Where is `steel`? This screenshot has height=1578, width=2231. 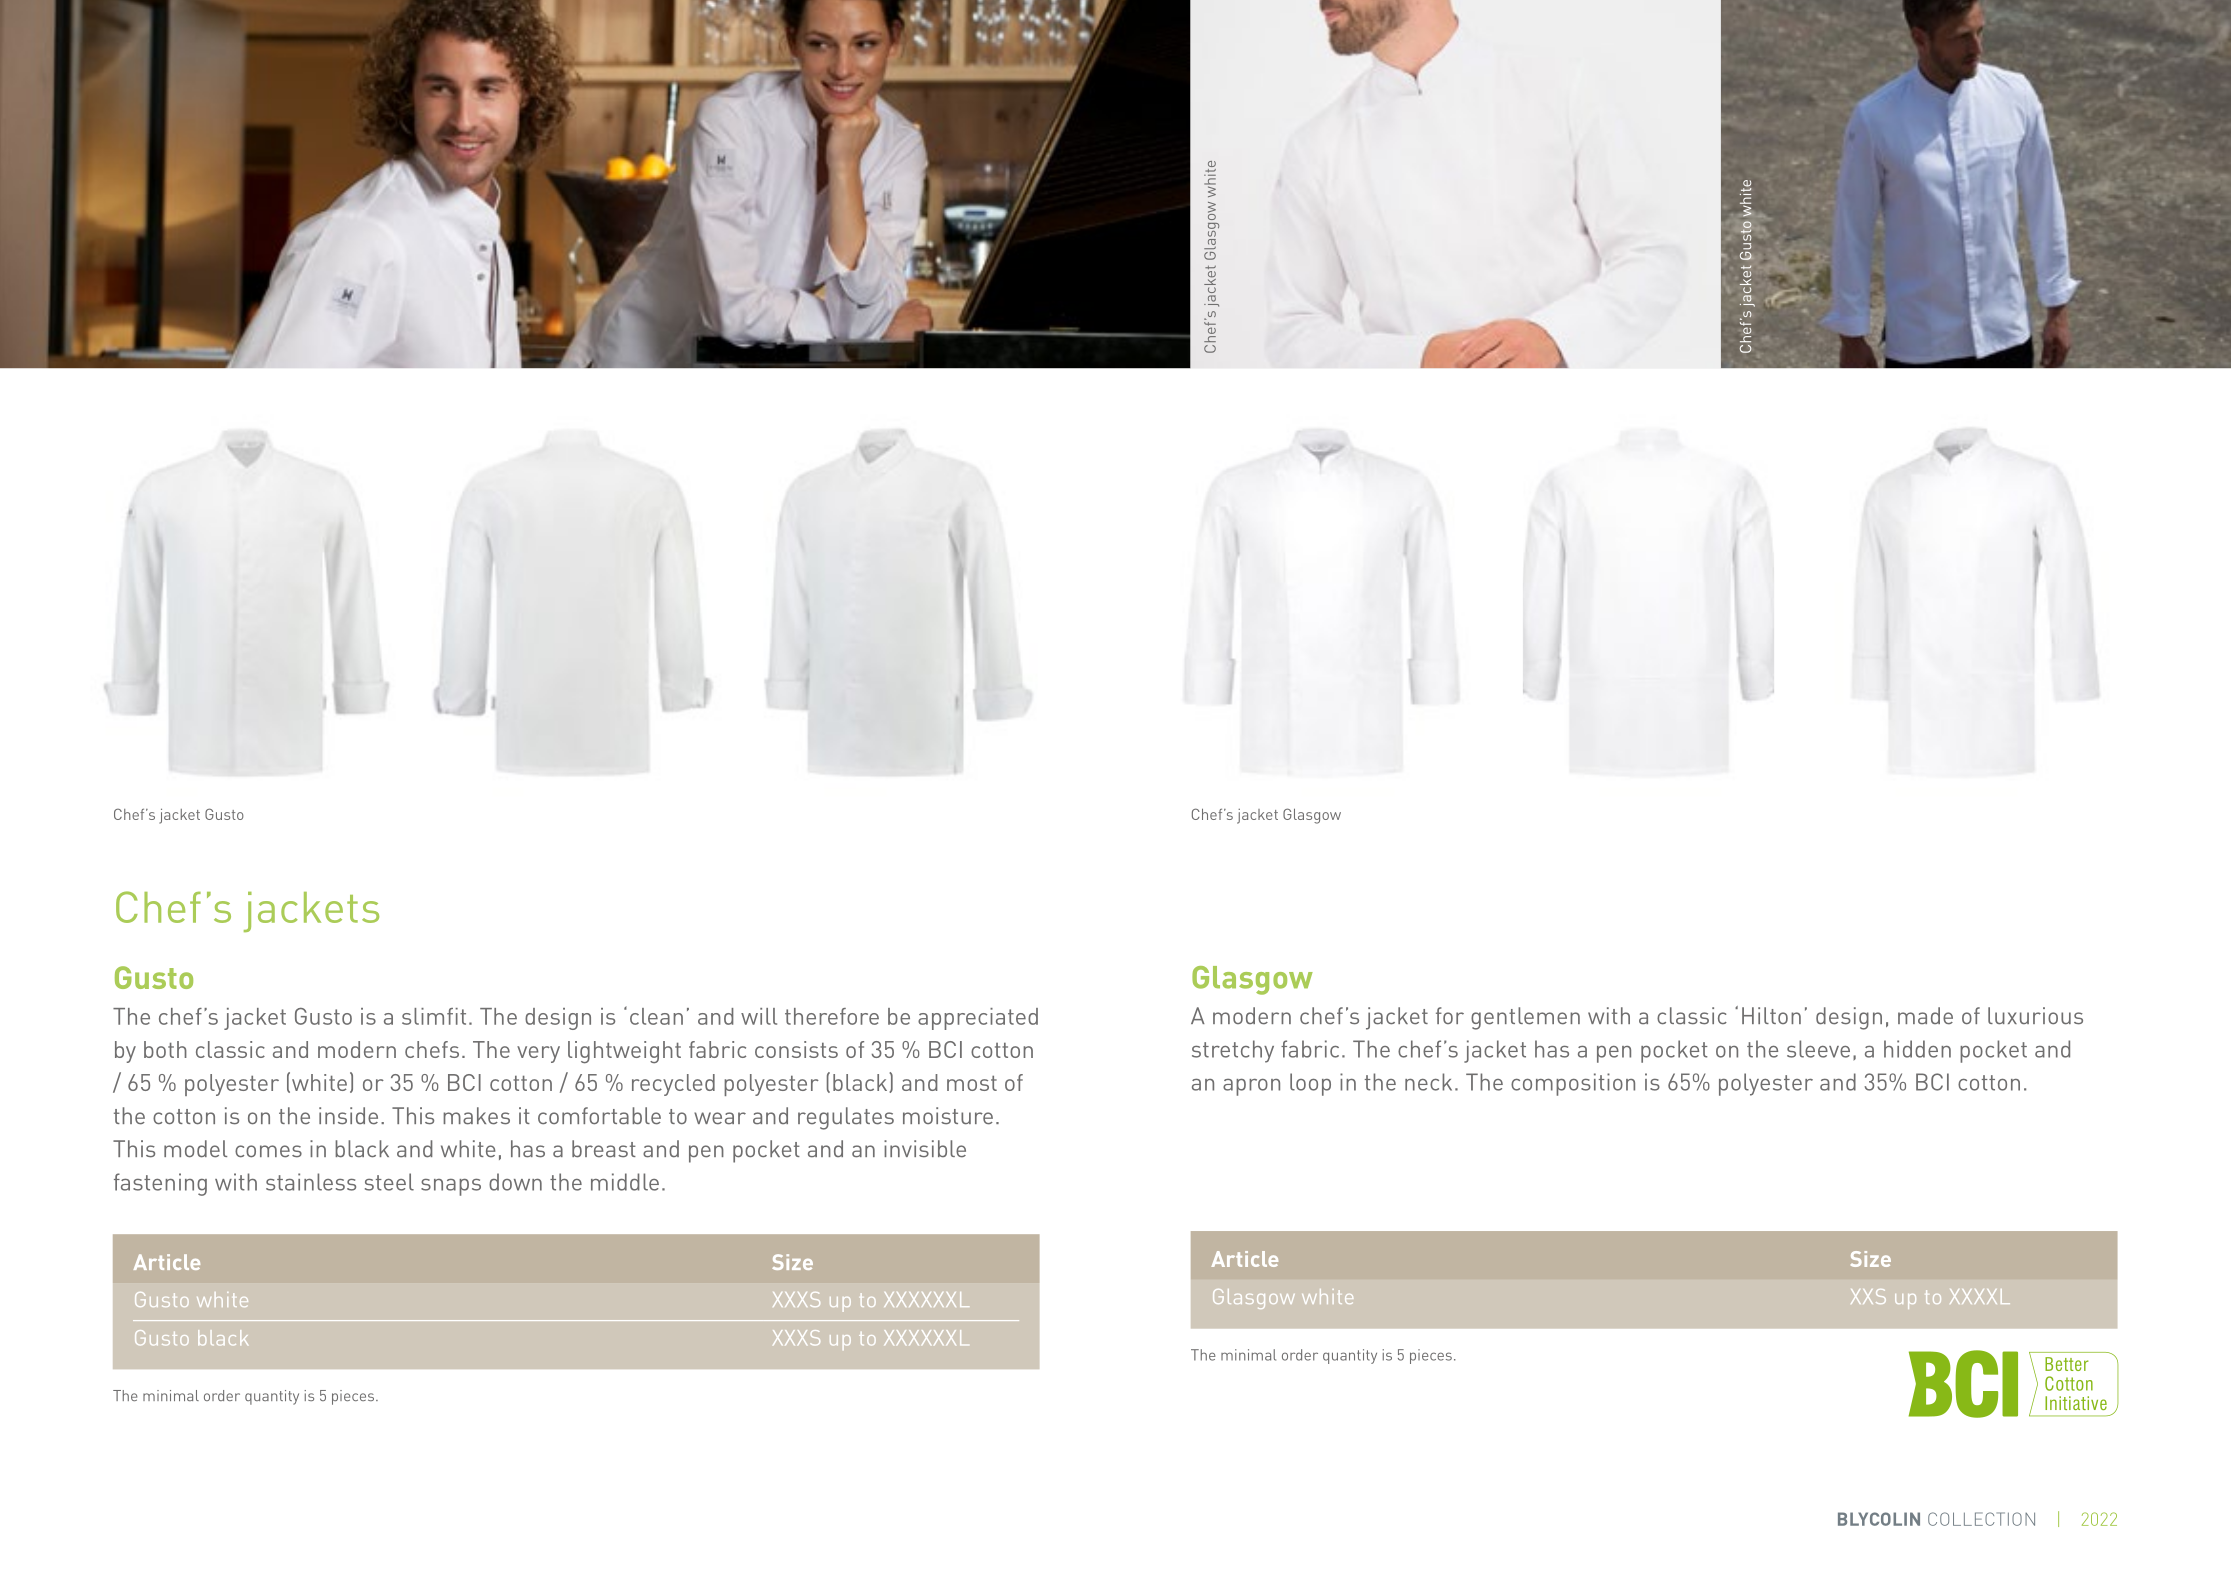
steel is located at coordinates (389, 1182).
